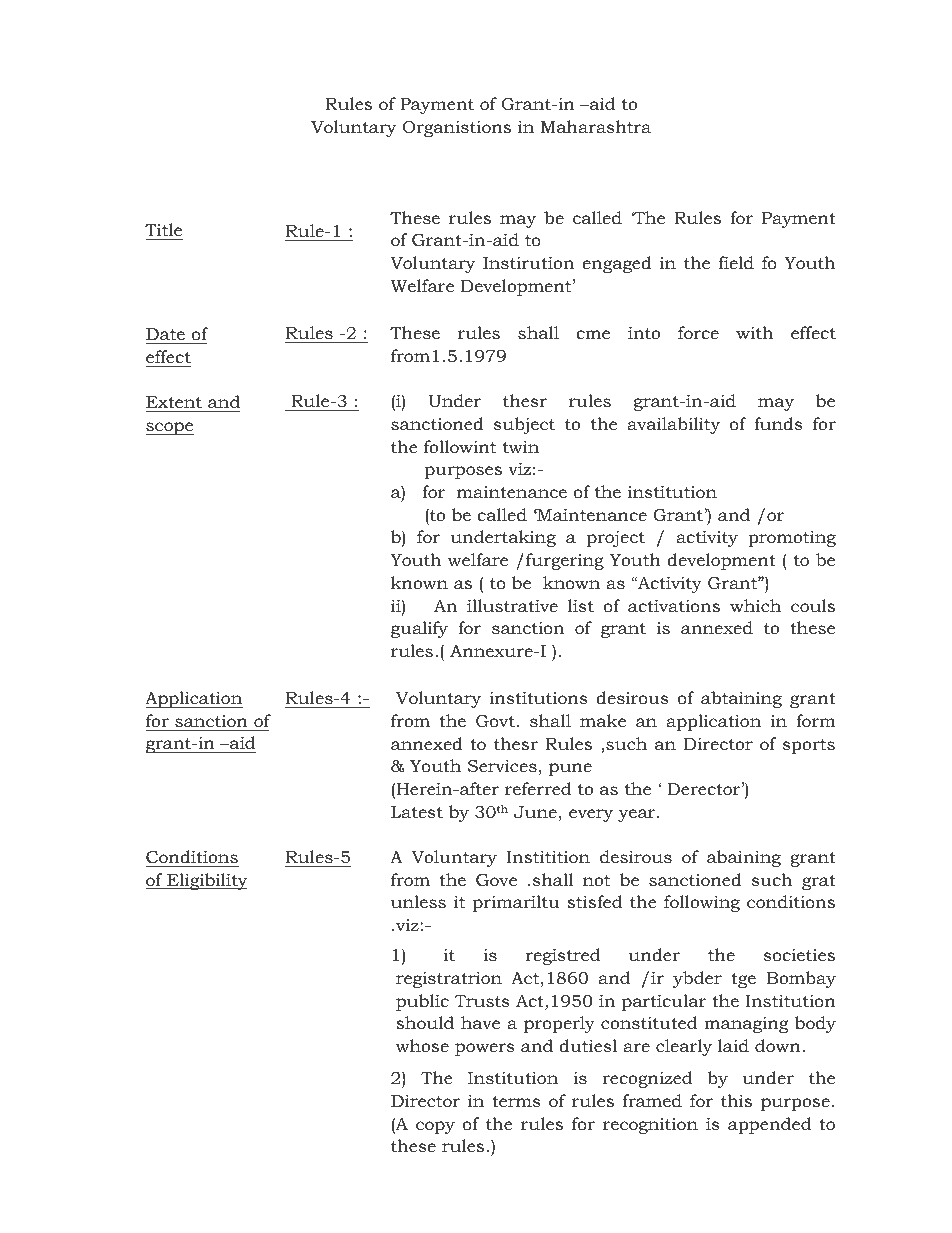 The height and width of the document is (1233, 952). I want to click on Maharashtra, so click(596, 126).
